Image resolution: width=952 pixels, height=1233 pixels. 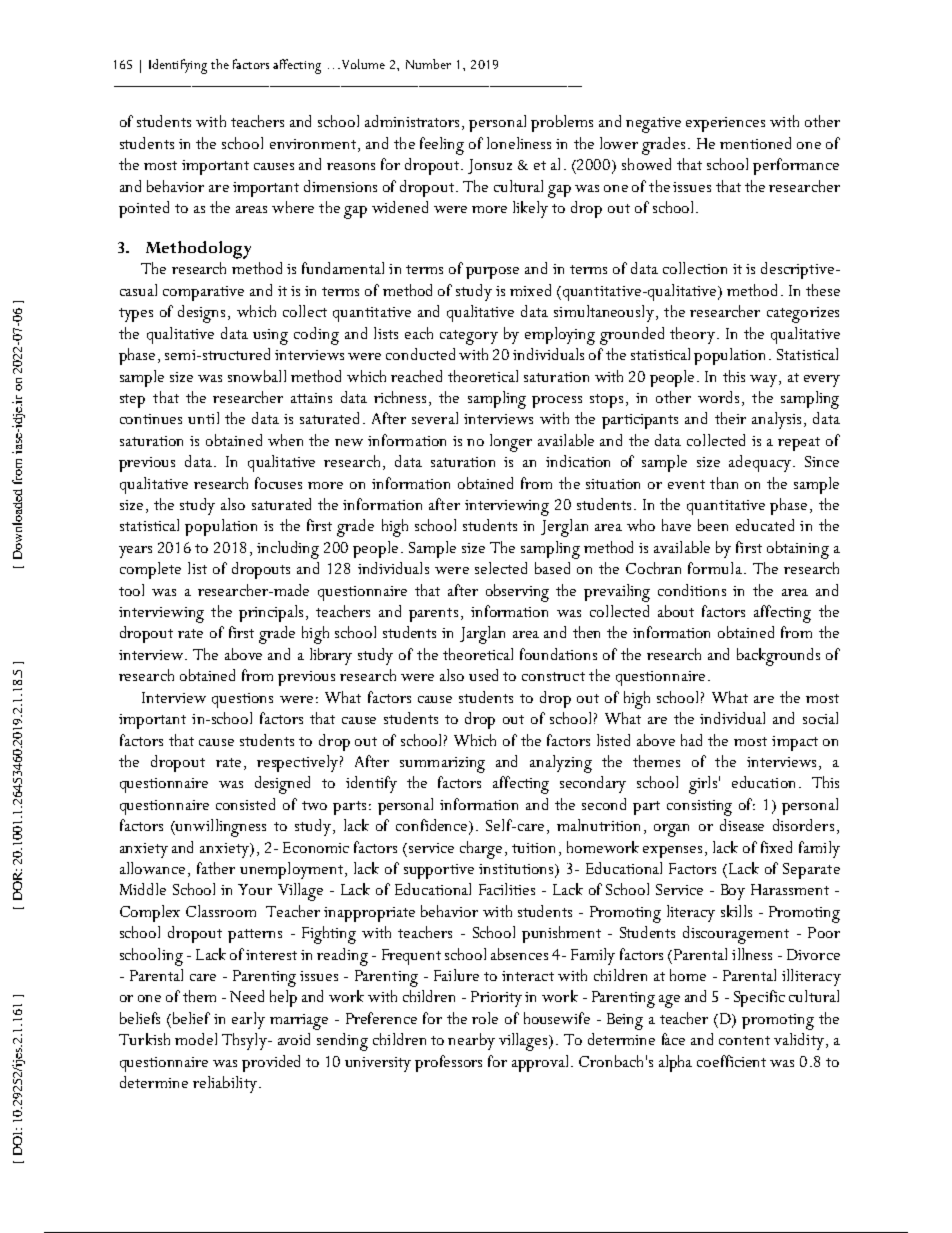 What do you see at coordinates (471, 1041) in the document?
I see `nearby` at bounding box center [471, 1041].
